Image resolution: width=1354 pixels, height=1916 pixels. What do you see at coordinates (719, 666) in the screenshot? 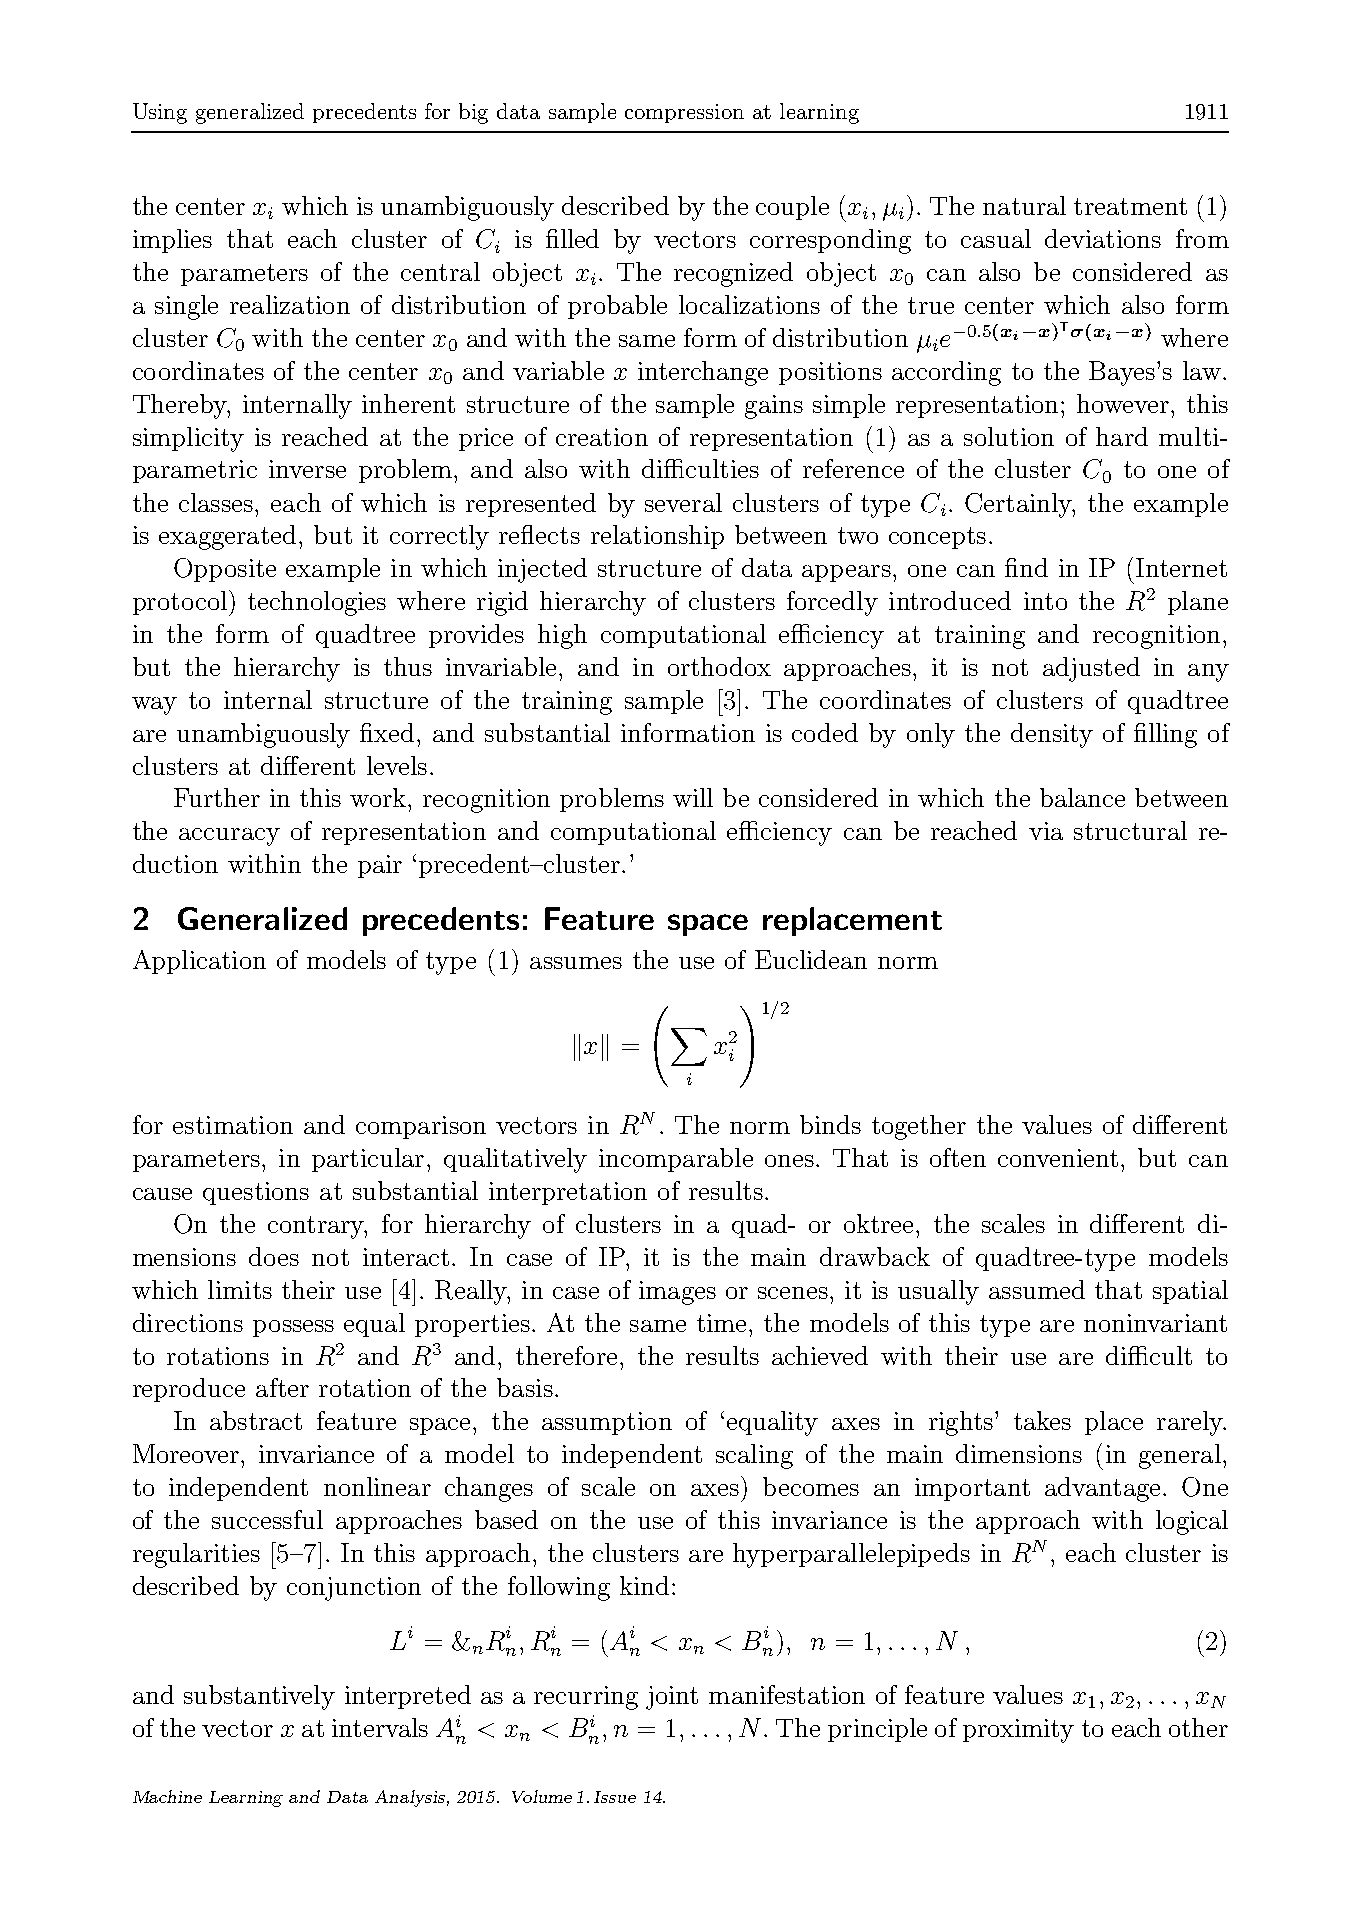
I see `orthodox` at bounding box center [719, 666].
